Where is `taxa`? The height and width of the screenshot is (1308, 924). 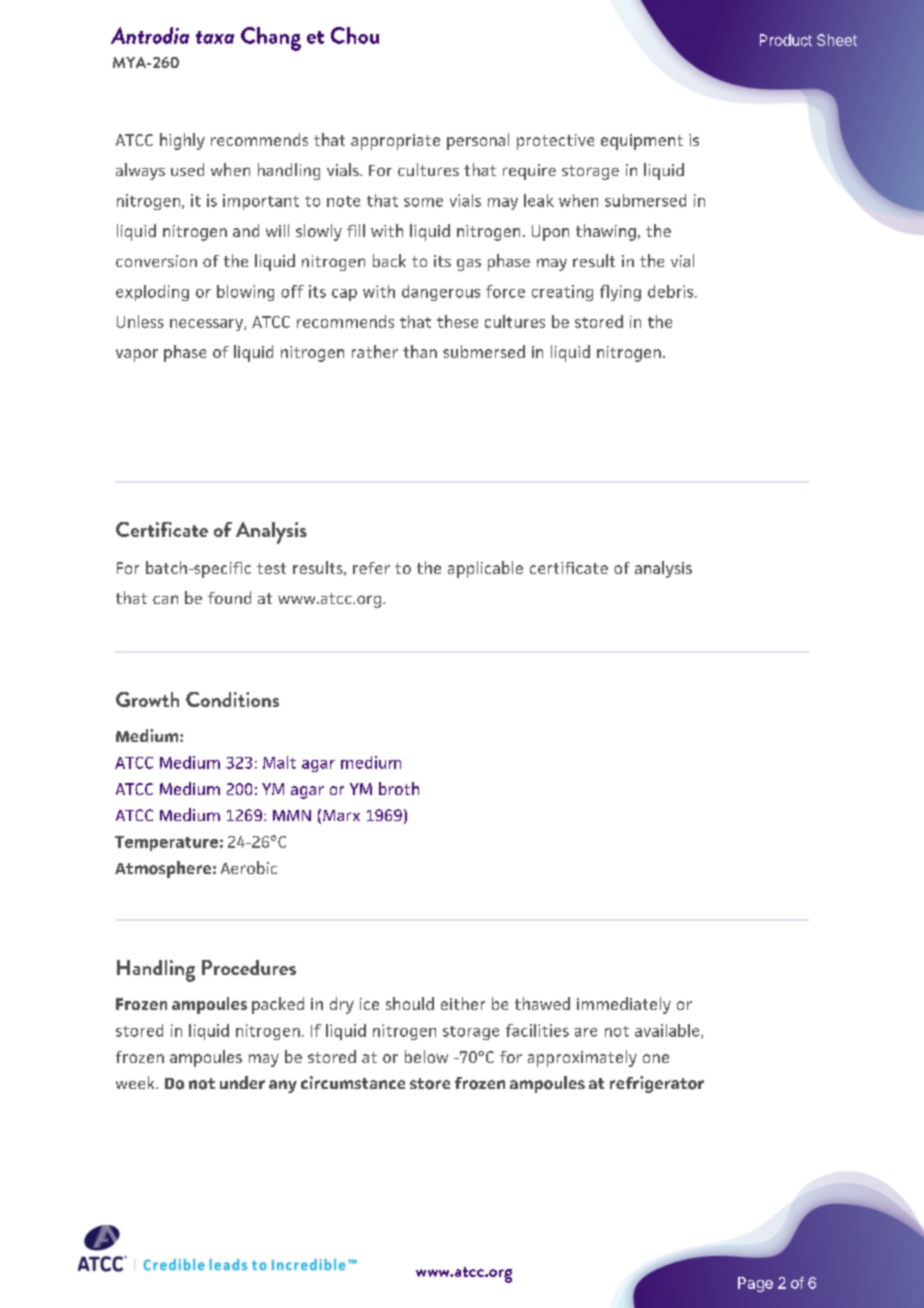 taxa is located at coordinates (215, 37).
